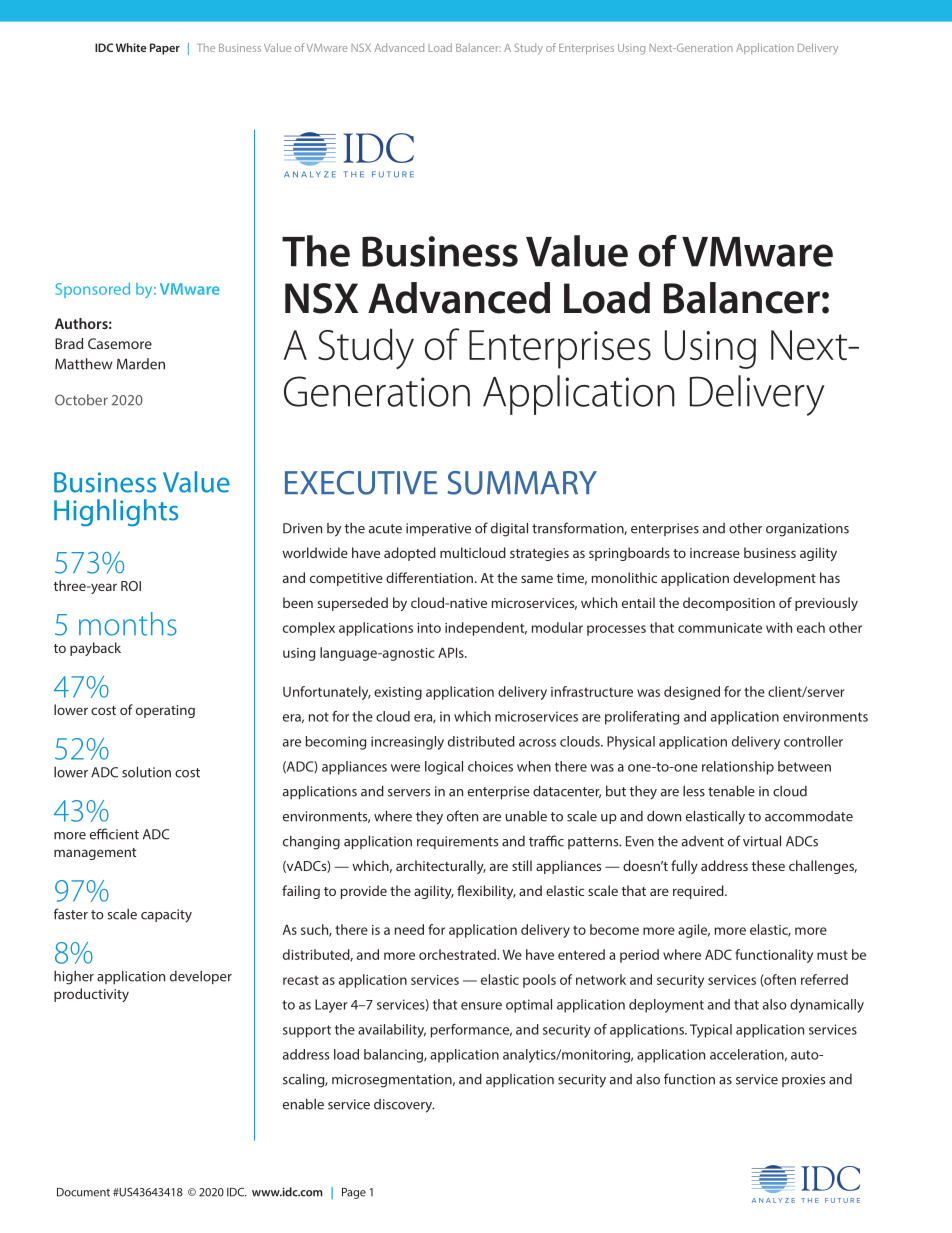 The height and width of the screenshot is (1233, 952). I want to click on Paper, so click(165, 49).
